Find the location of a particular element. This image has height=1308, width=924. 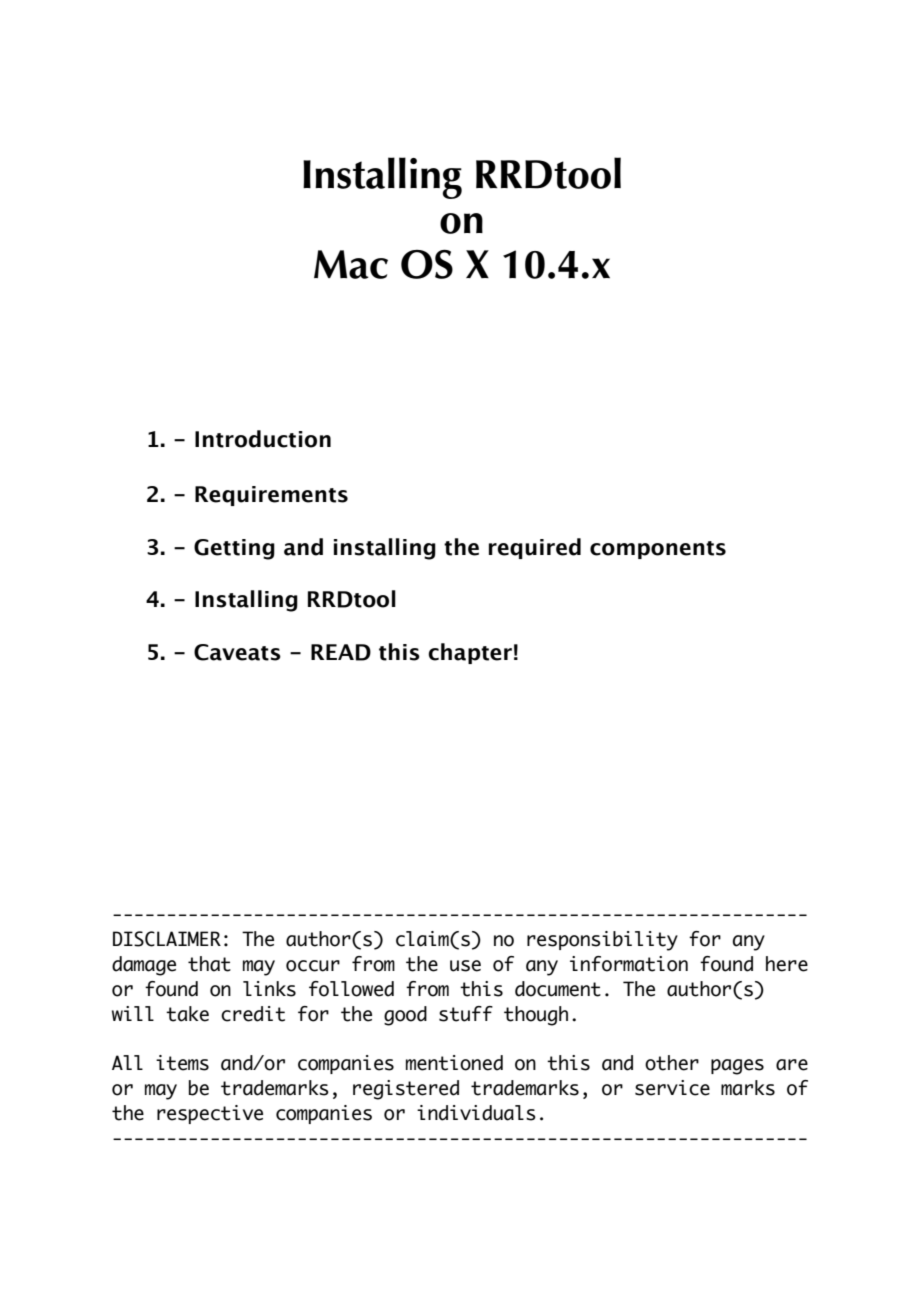

required is located at coordinates (535, 548).
